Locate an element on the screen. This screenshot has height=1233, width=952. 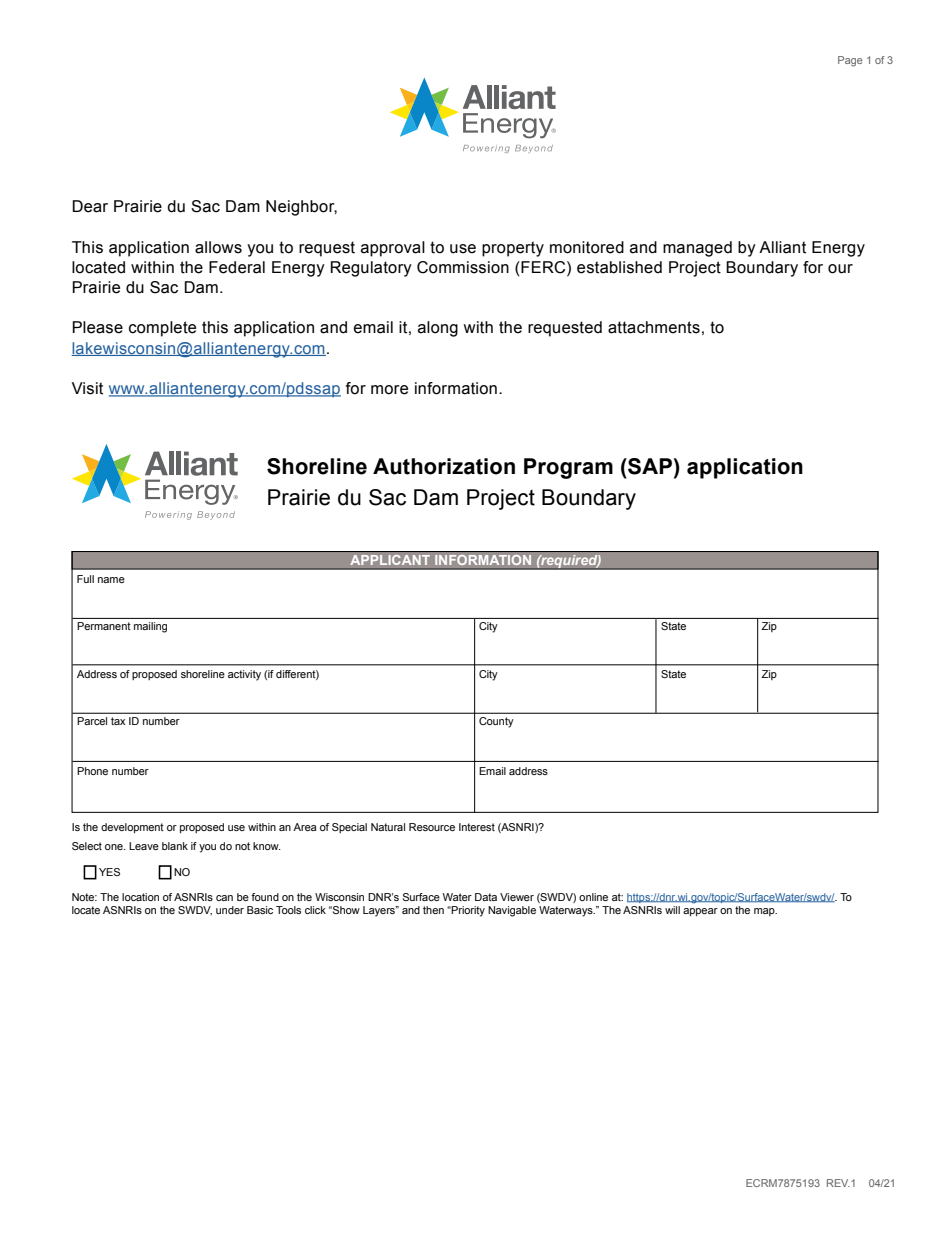
along is located at coordinates (438, 329).
